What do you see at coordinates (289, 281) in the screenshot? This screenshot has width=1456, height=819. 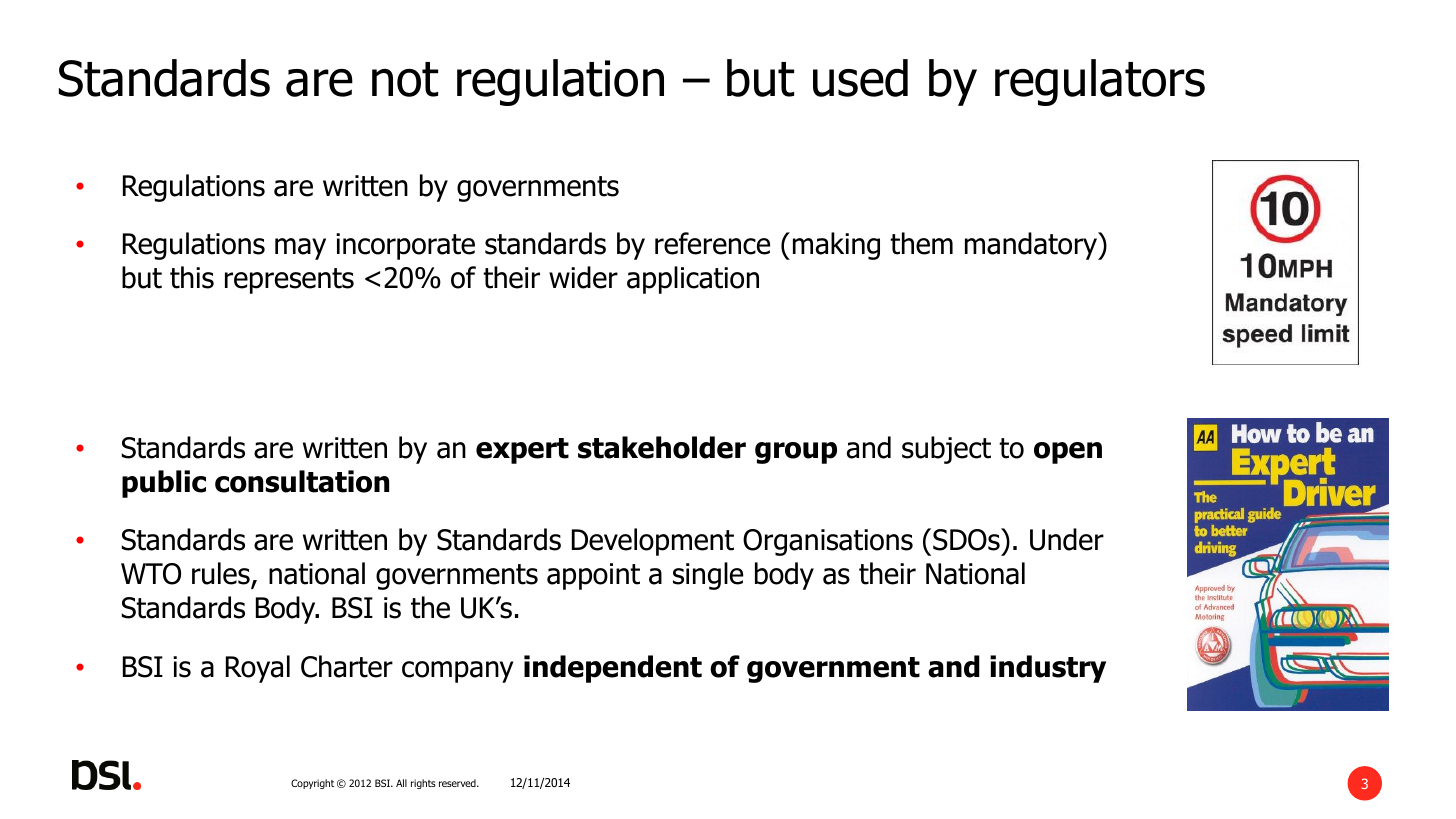 I see `represents` at bounding box center [289, 281].
